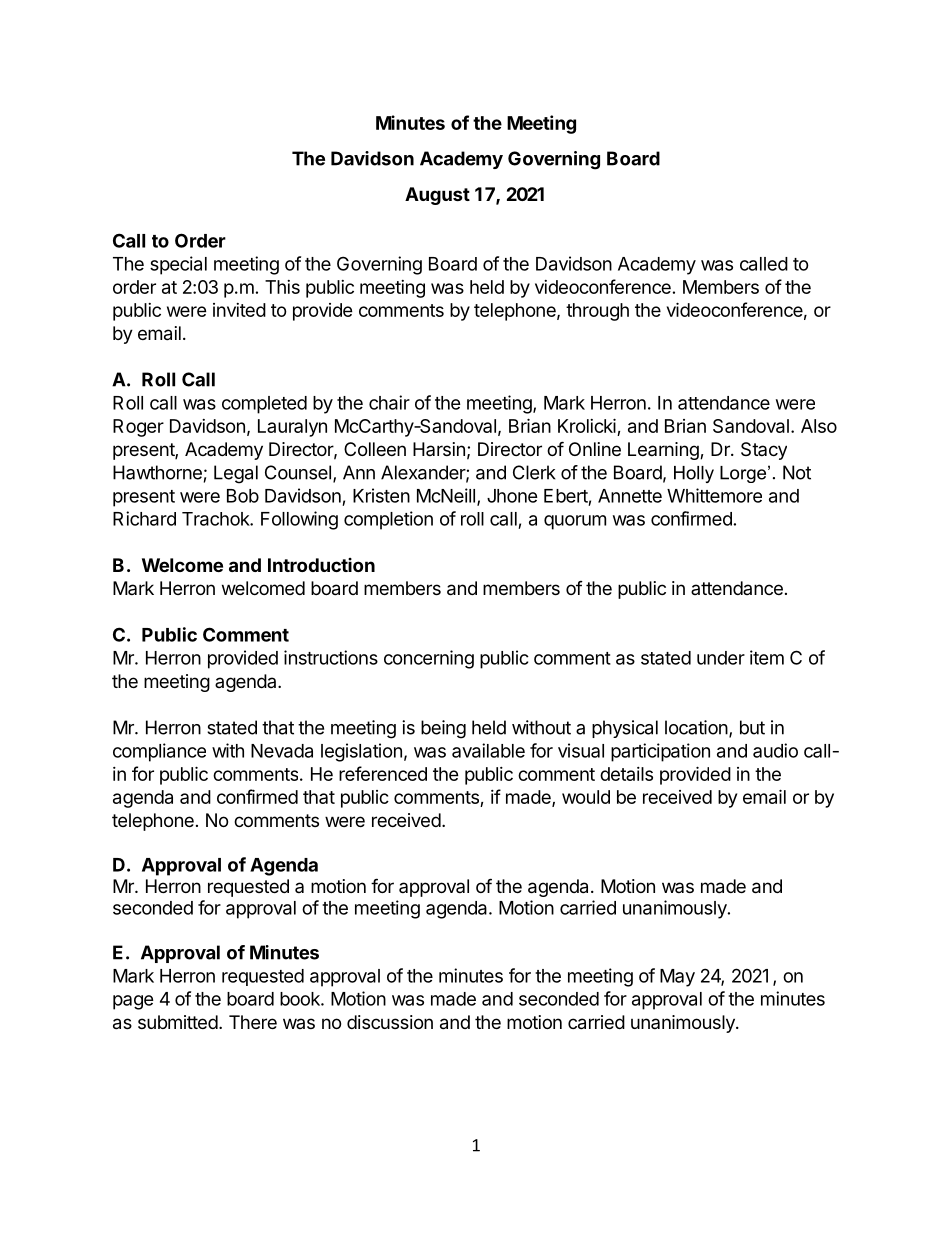 This page has height=1233, width=952. Describe the element at coordinates (253, 1022) in the page. I see `There` at that location.
